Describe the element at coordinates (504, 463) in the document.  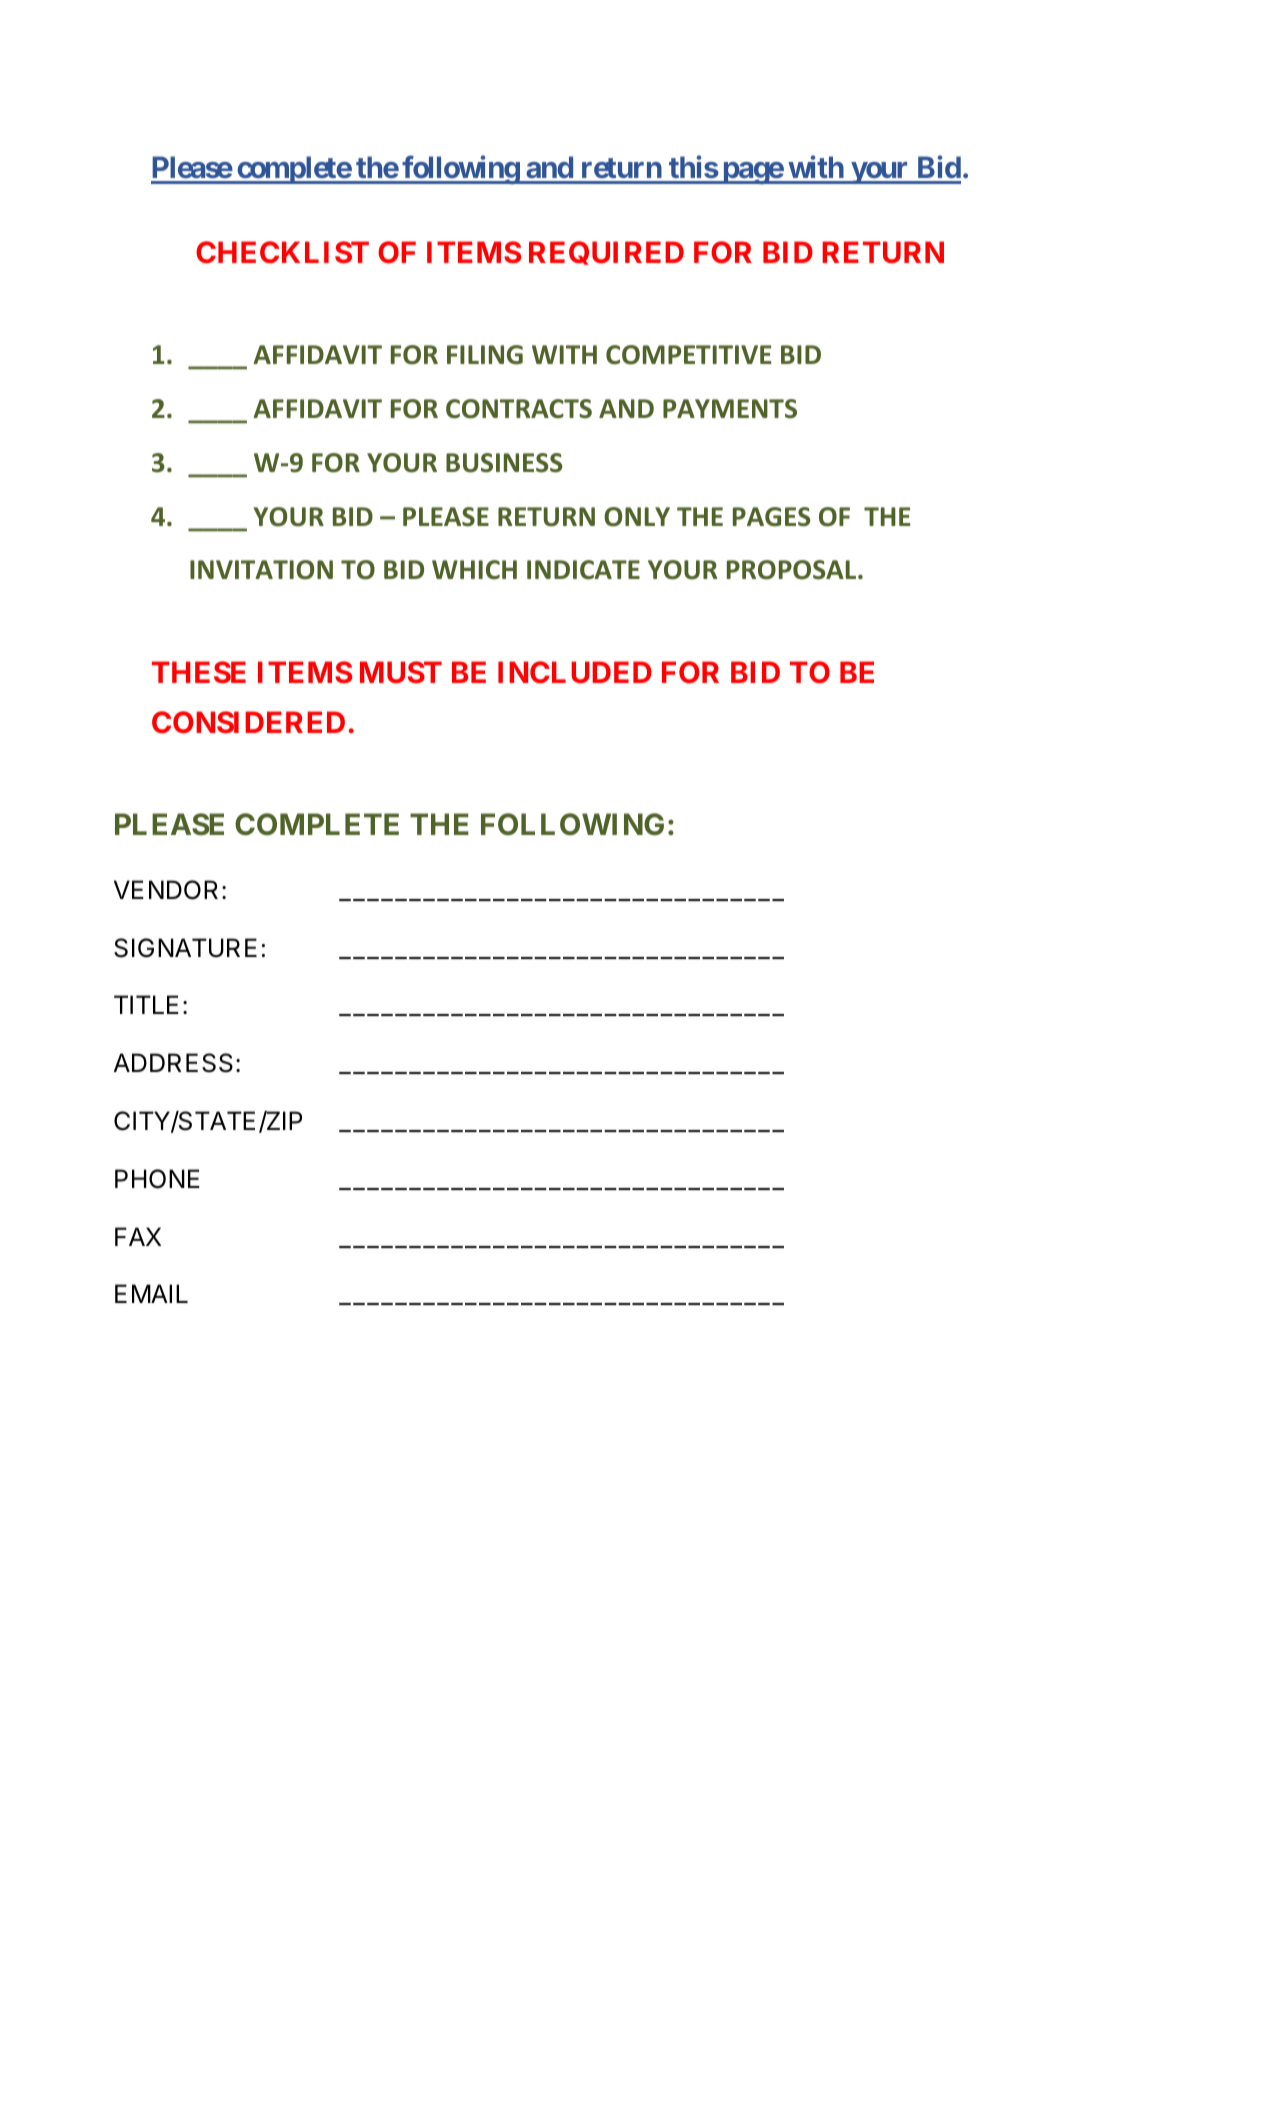
I see `BUSINESS` at that location.
